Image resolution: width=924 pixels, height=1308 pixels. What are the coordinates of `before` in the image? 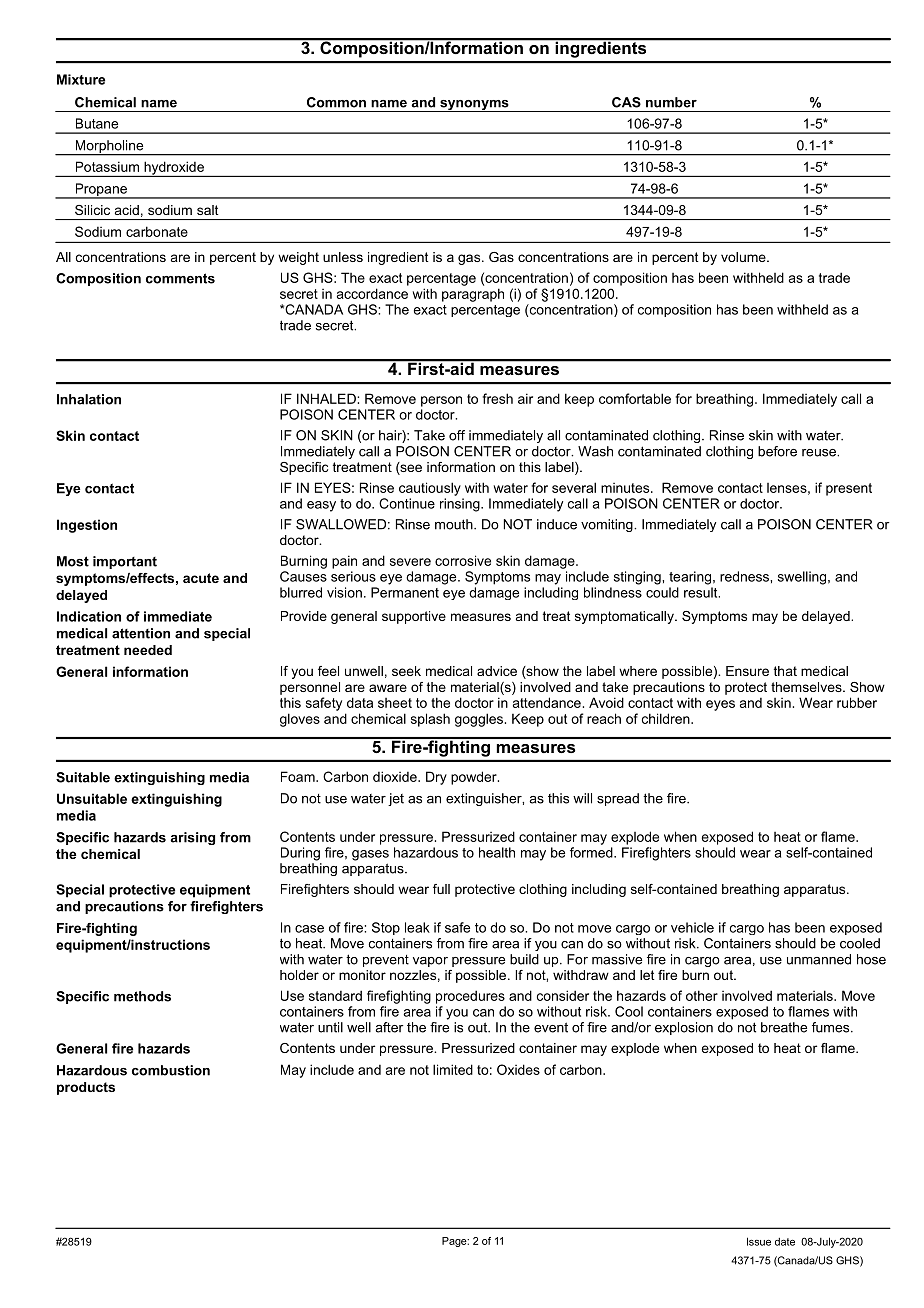 It's located at (777, 451).
